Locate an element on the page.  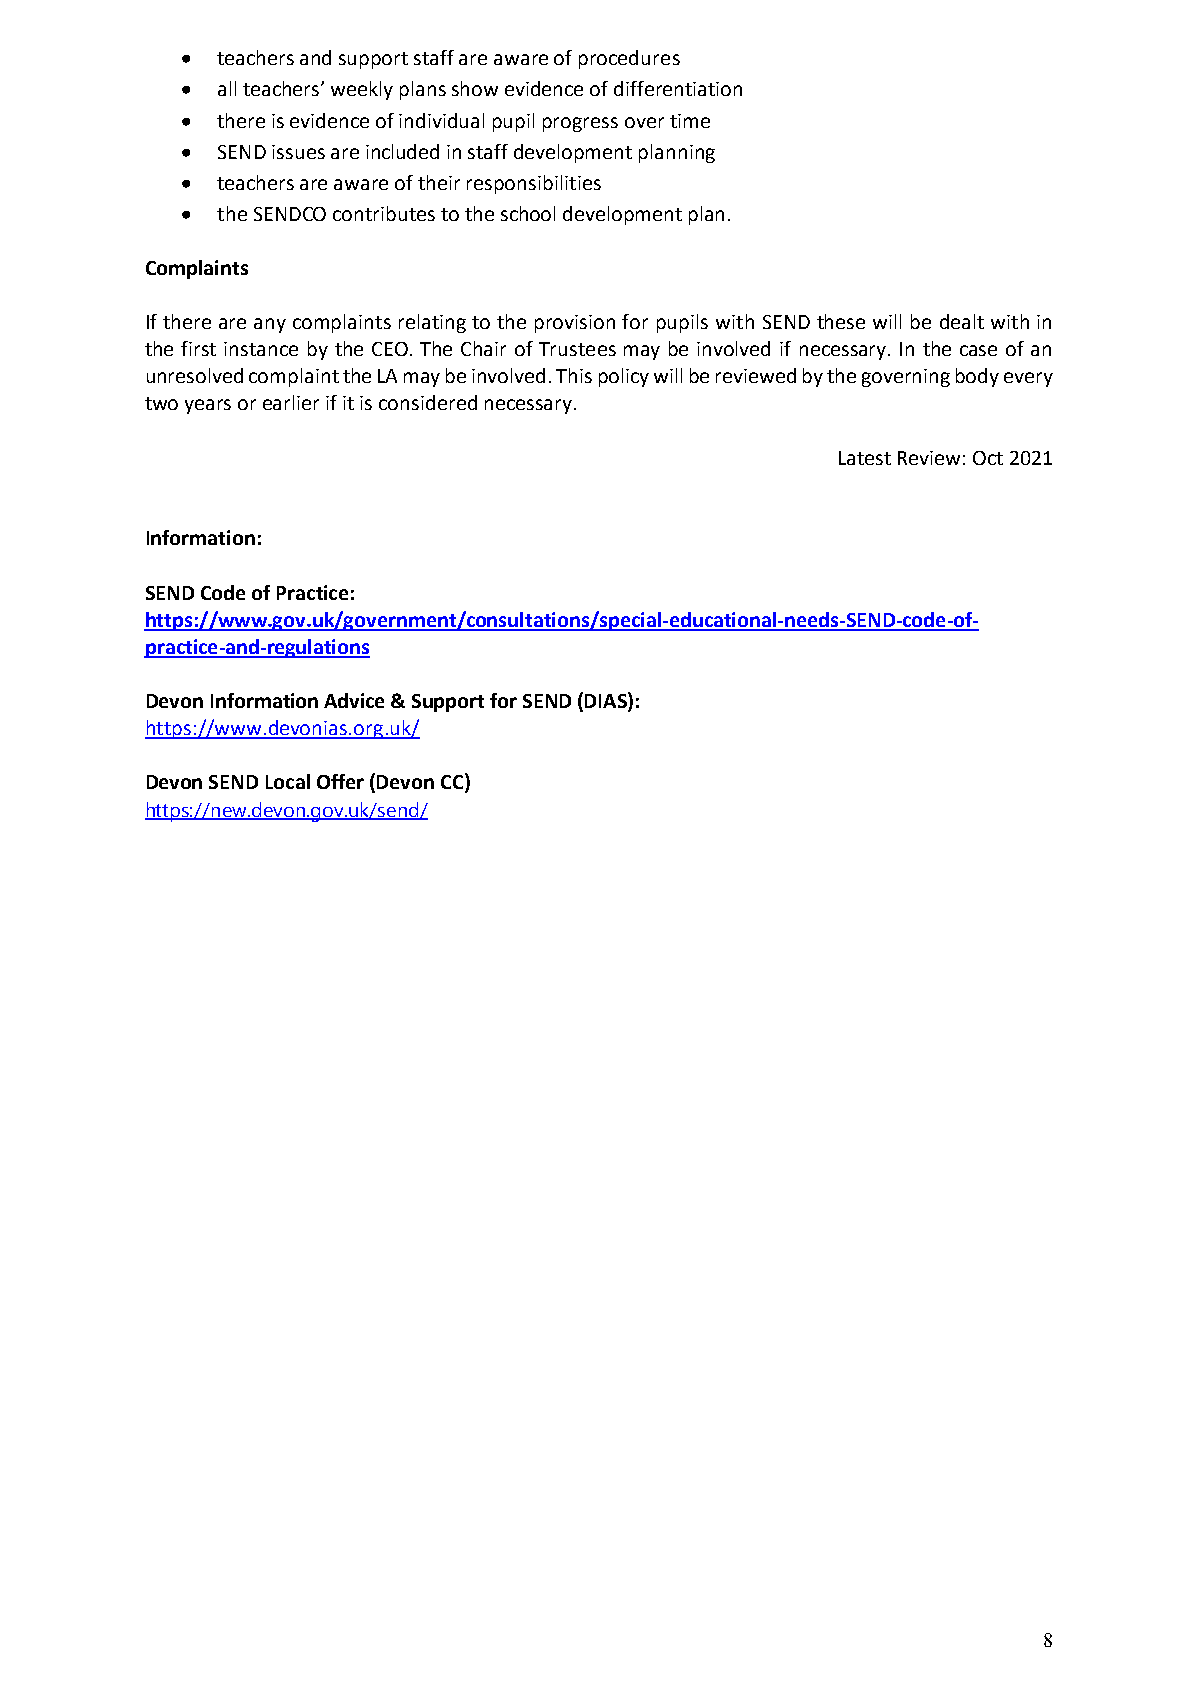
Latest is located at coordinates (865, 458).
